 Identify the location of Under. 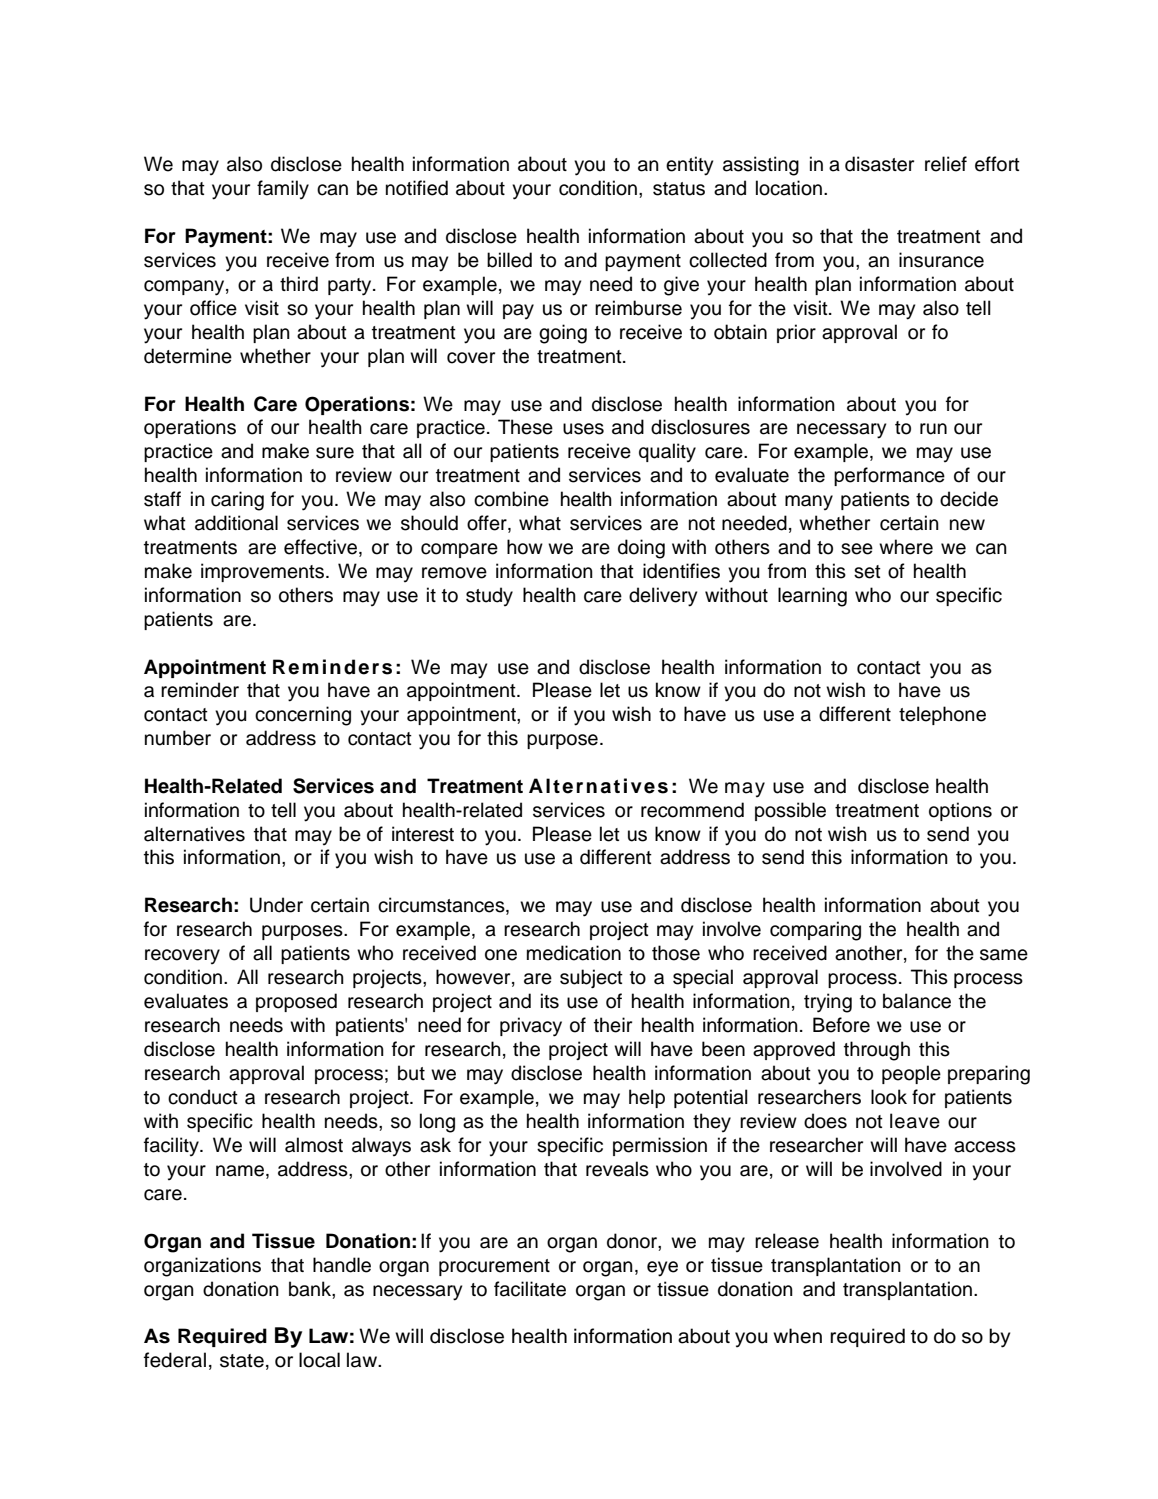
(276, 905).
